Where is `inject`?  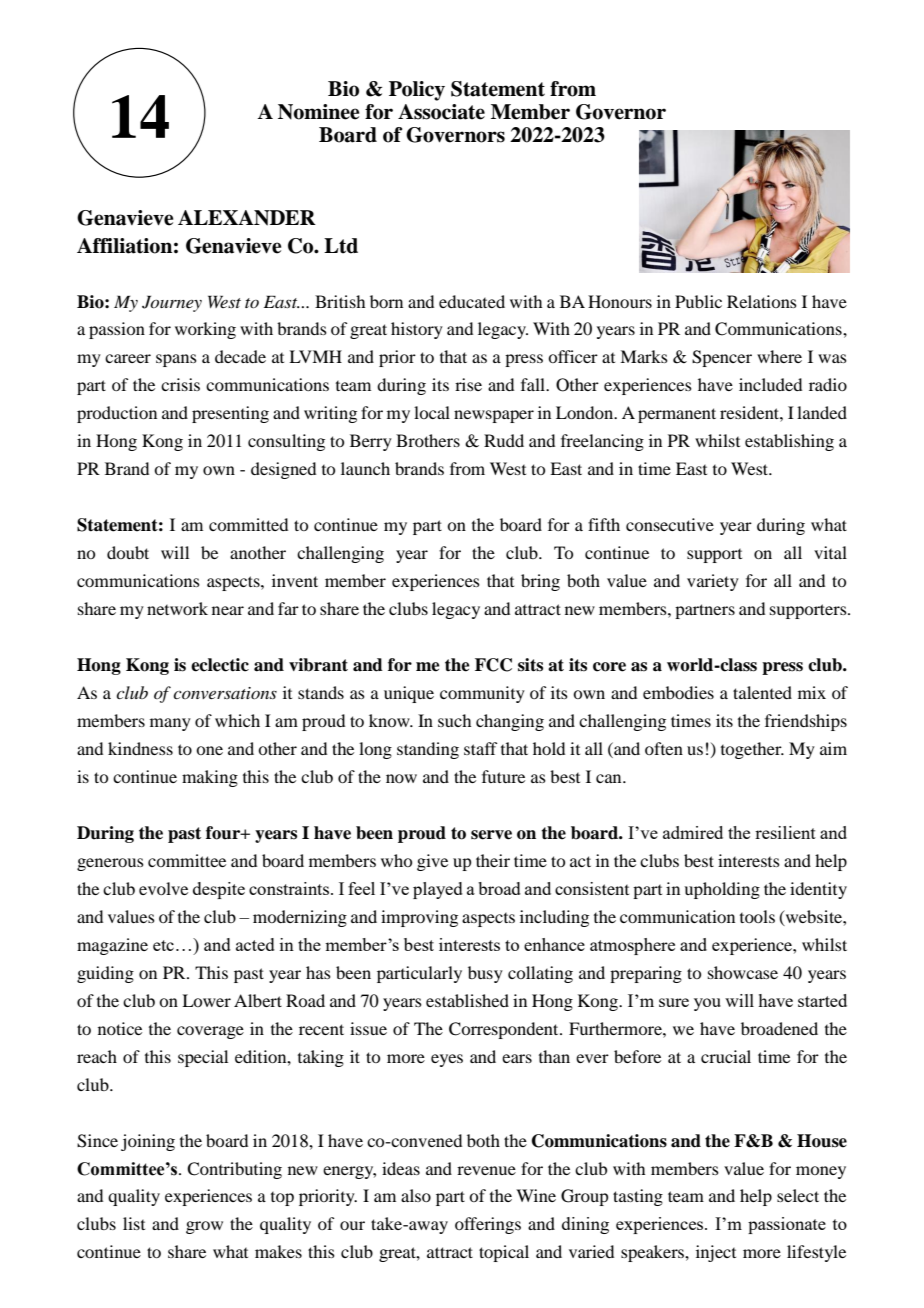
inject is located at coordinates (716, 1253).
